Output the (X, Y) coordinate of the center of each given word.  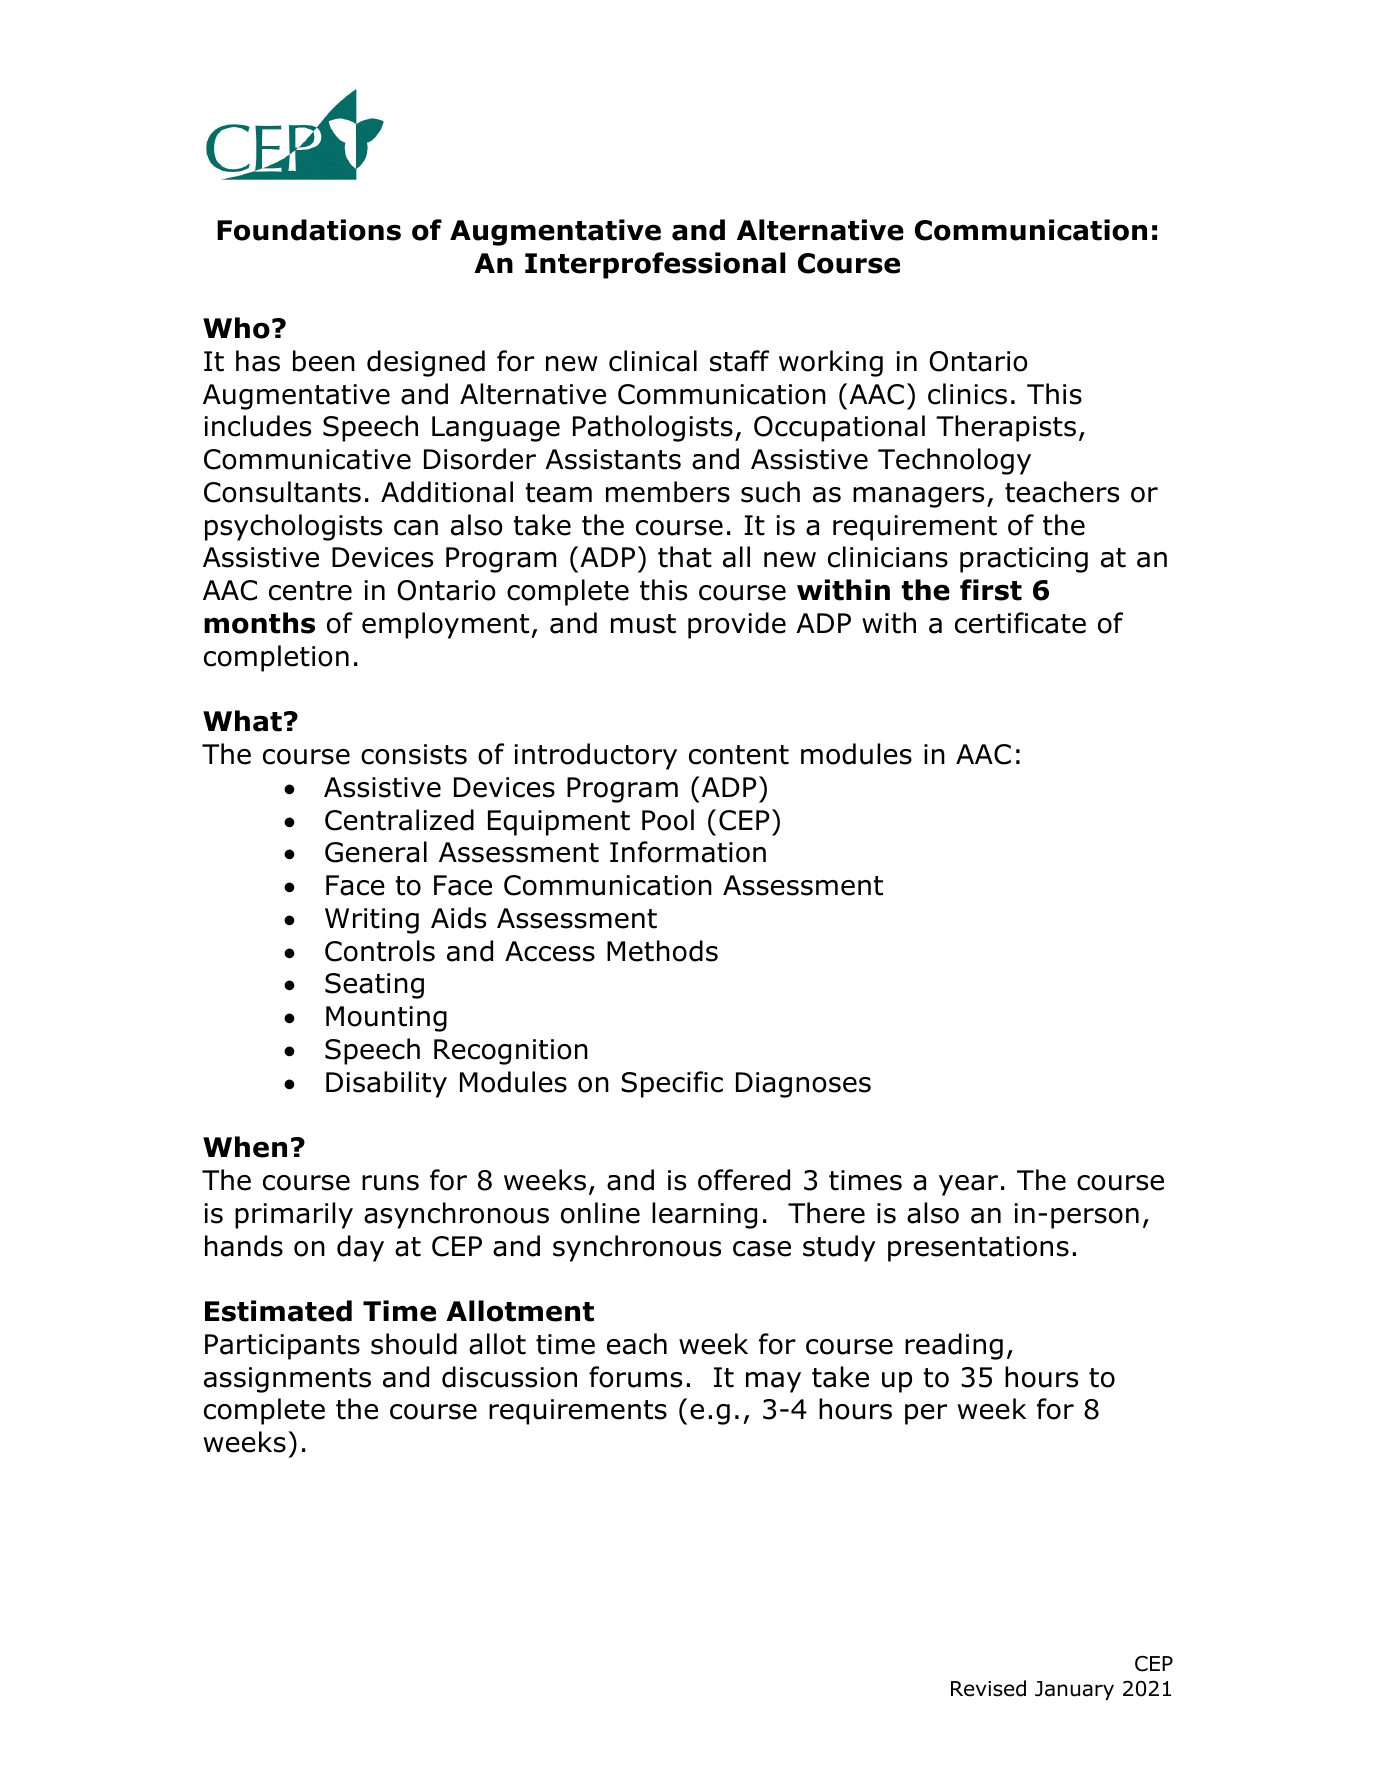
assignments (287, 1380)
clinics (967, 394)
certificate (1020, 623)
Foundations (309, 230)
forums (635, 1377)
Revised (988, 1688)
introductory (596, 756)
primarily (294, 1215)
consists (414, 754)
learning (704, 1215)
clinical (653, 361)
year (968, 1185)
